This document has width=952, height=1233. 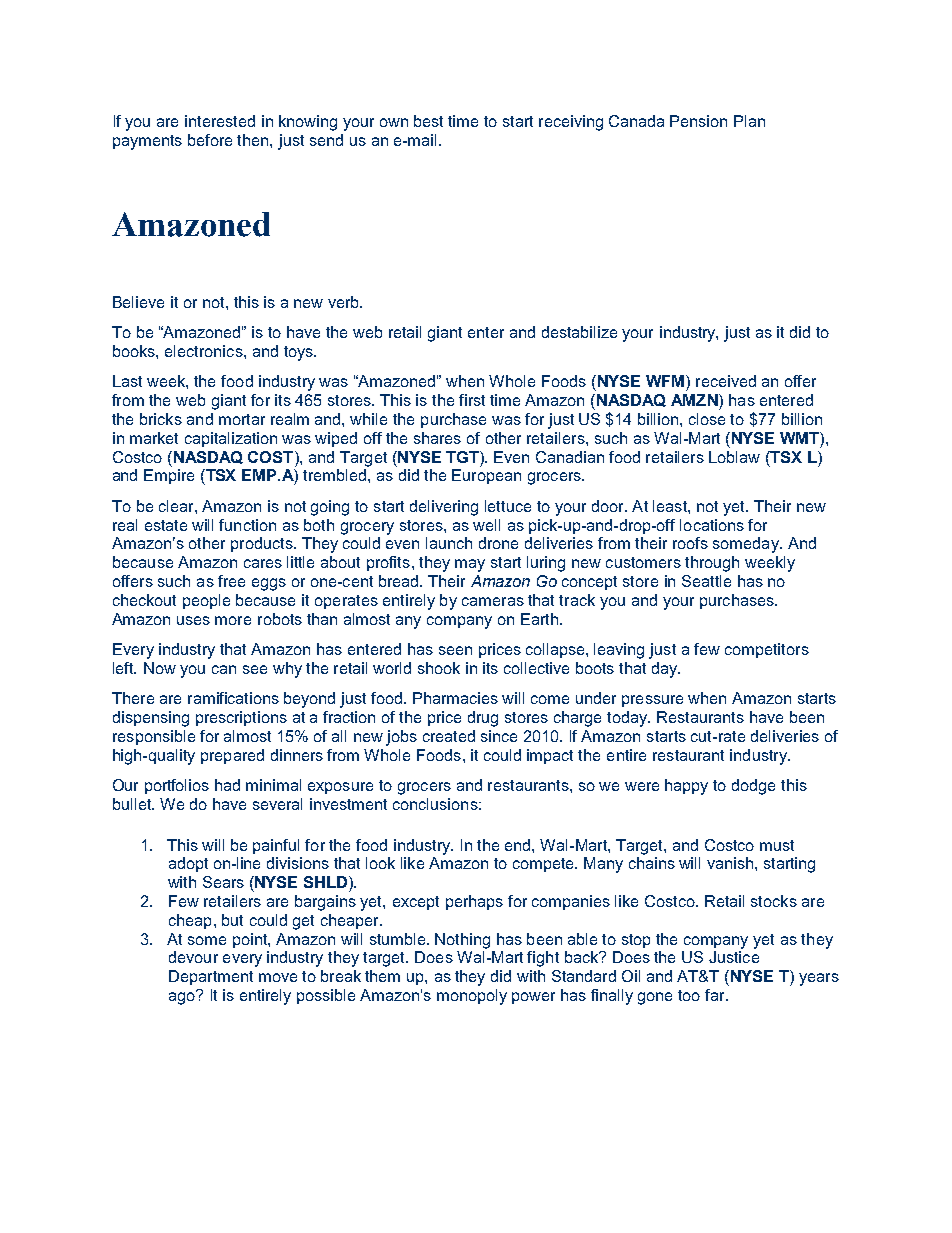 What do you see at coordinates (210, 140) in the document?
I see `before` at bounding box center [210, 140].
